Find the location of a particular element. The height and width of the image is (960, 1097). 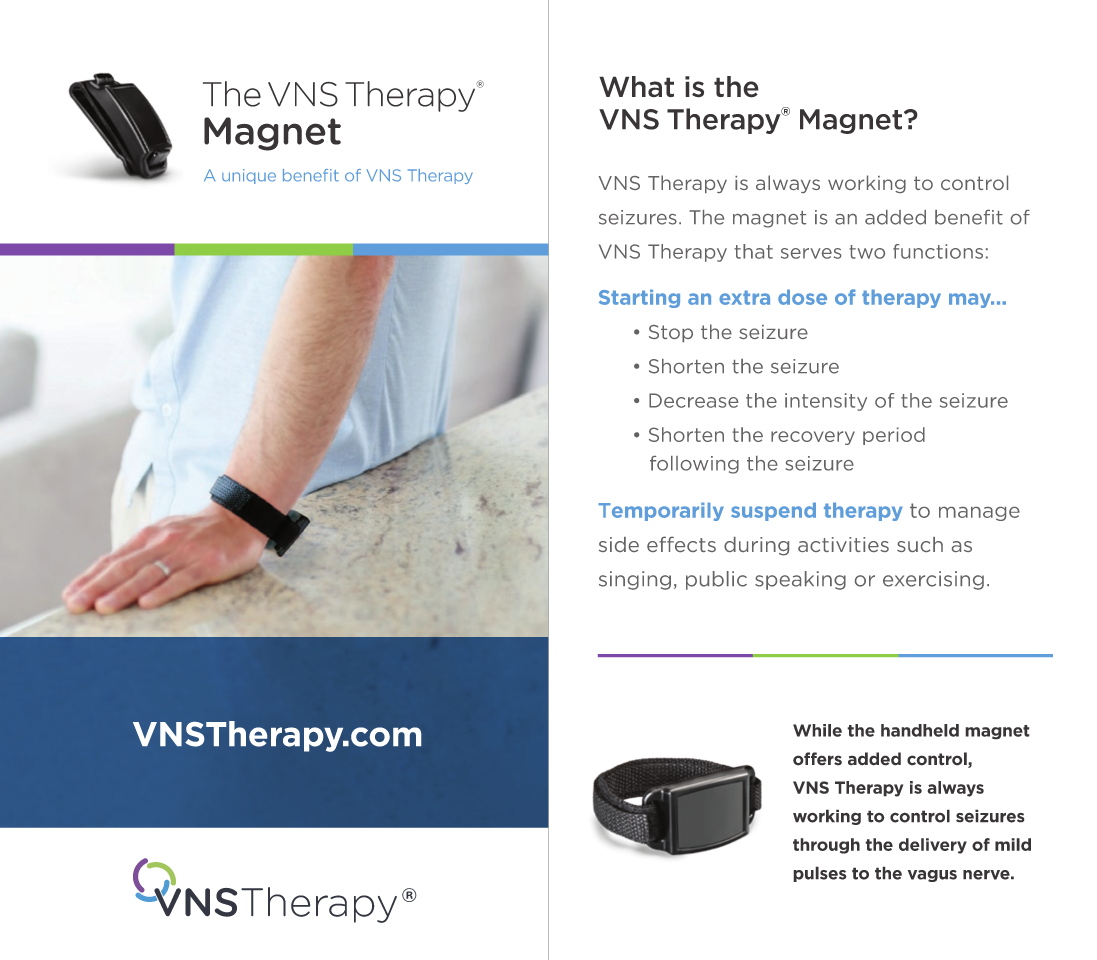

Decrease is located at coordinates (693, 400).
